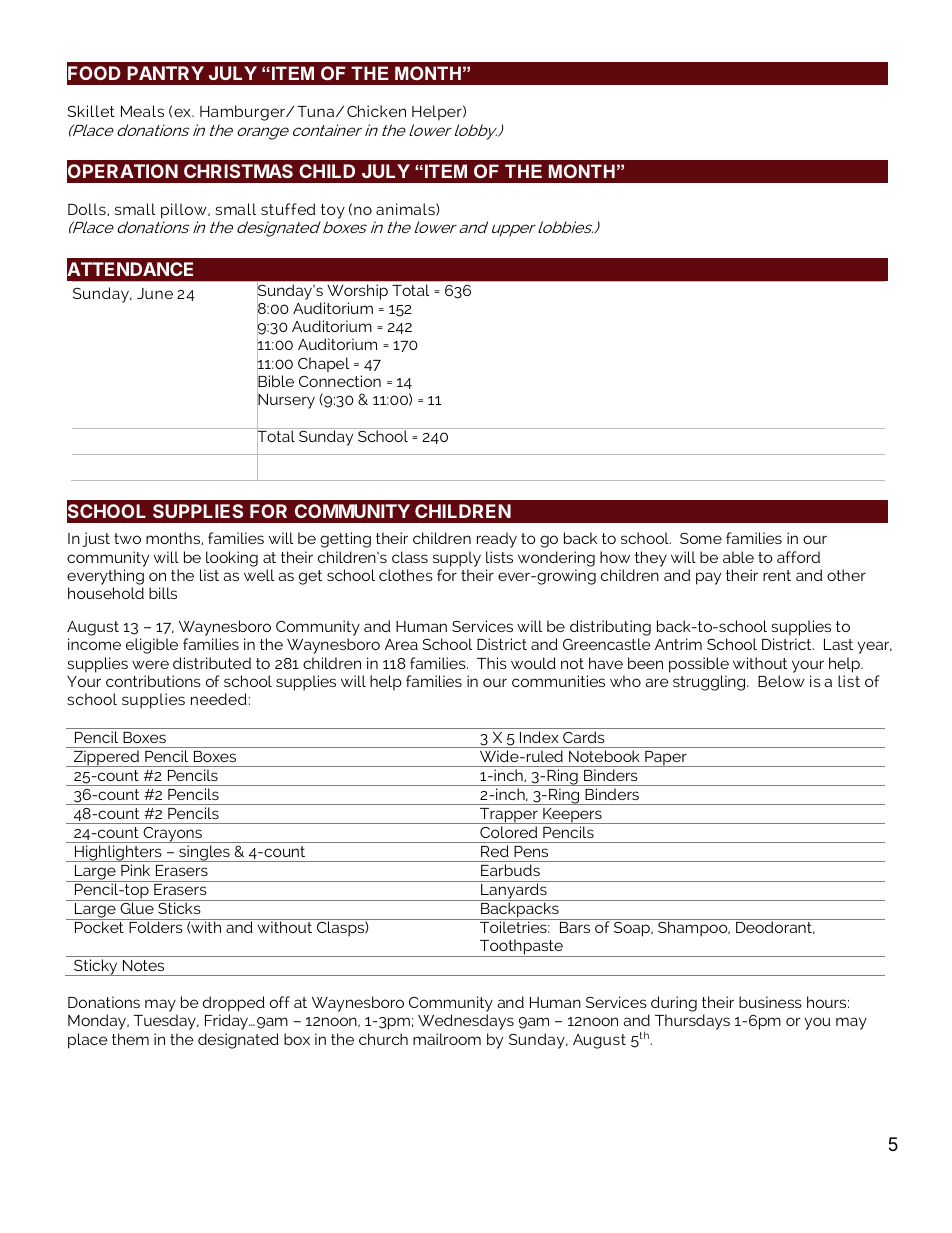 The image size is (952, 1233). I want to click on Chicken, so click(376, 111).
